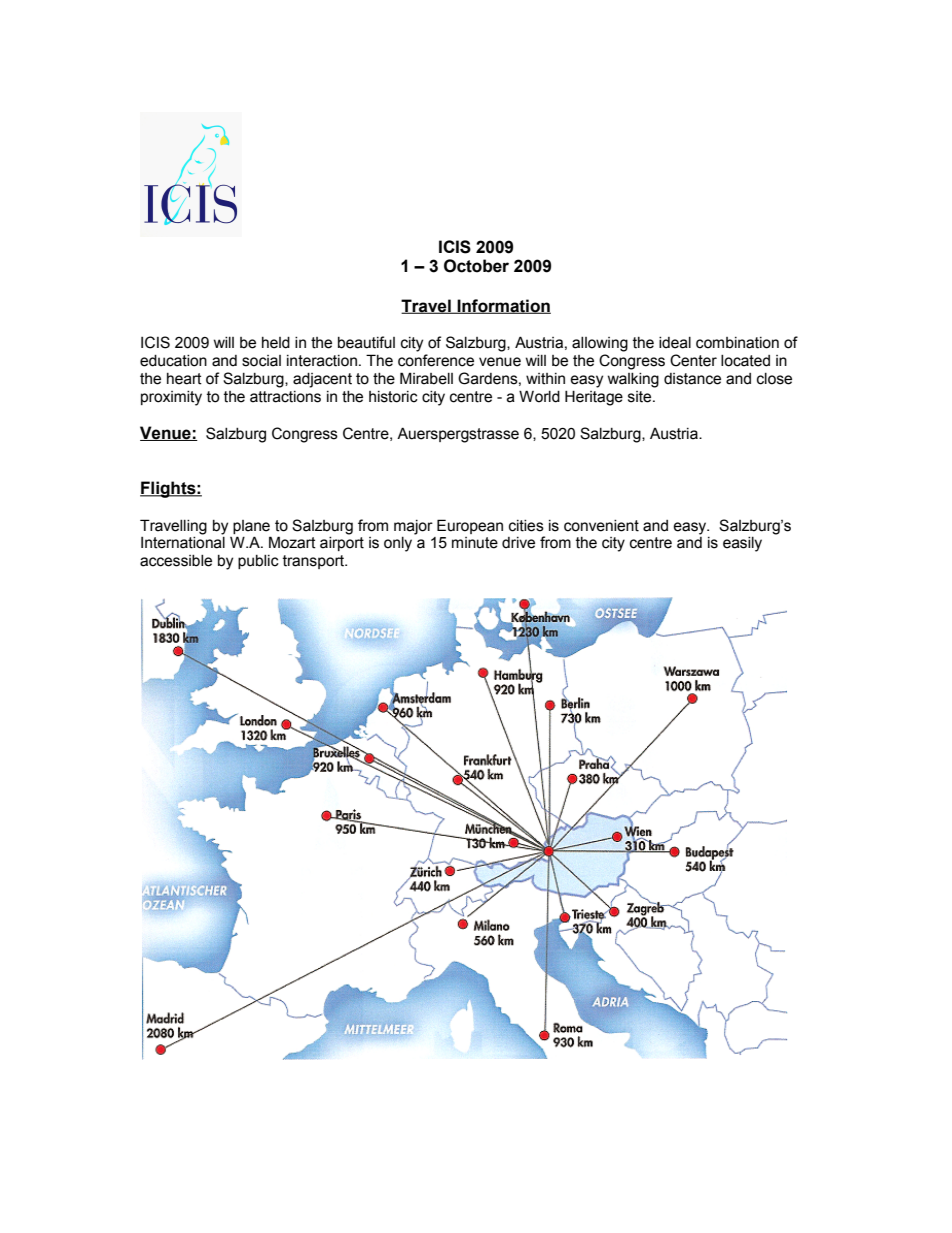 This image has height=1233, width=952. What do you see at coordinates (545, 379) in the image?
I see `within` at bounding box center [545, 379].
